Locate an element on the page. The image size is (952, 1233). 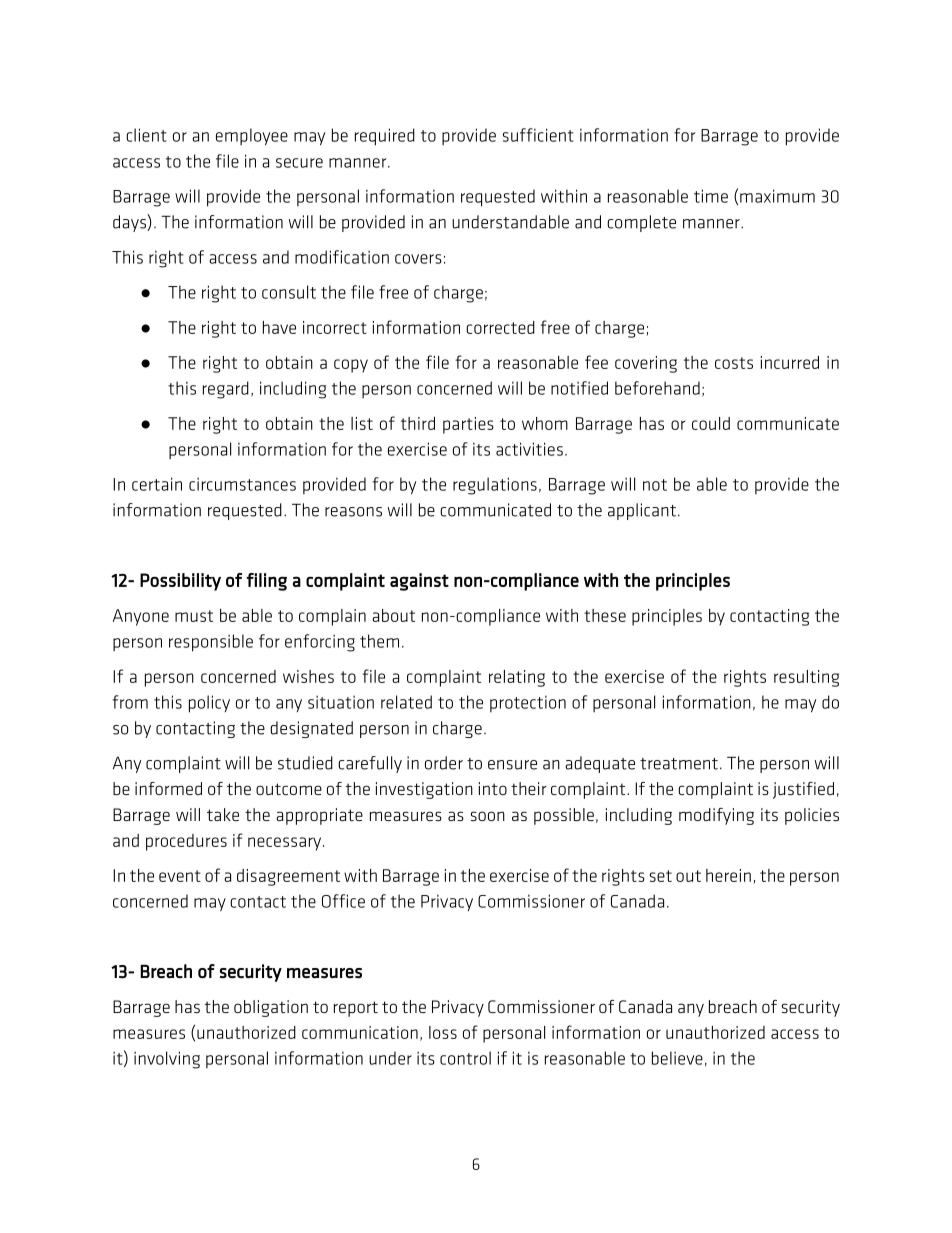
against is located at coordinates (419, 582).
